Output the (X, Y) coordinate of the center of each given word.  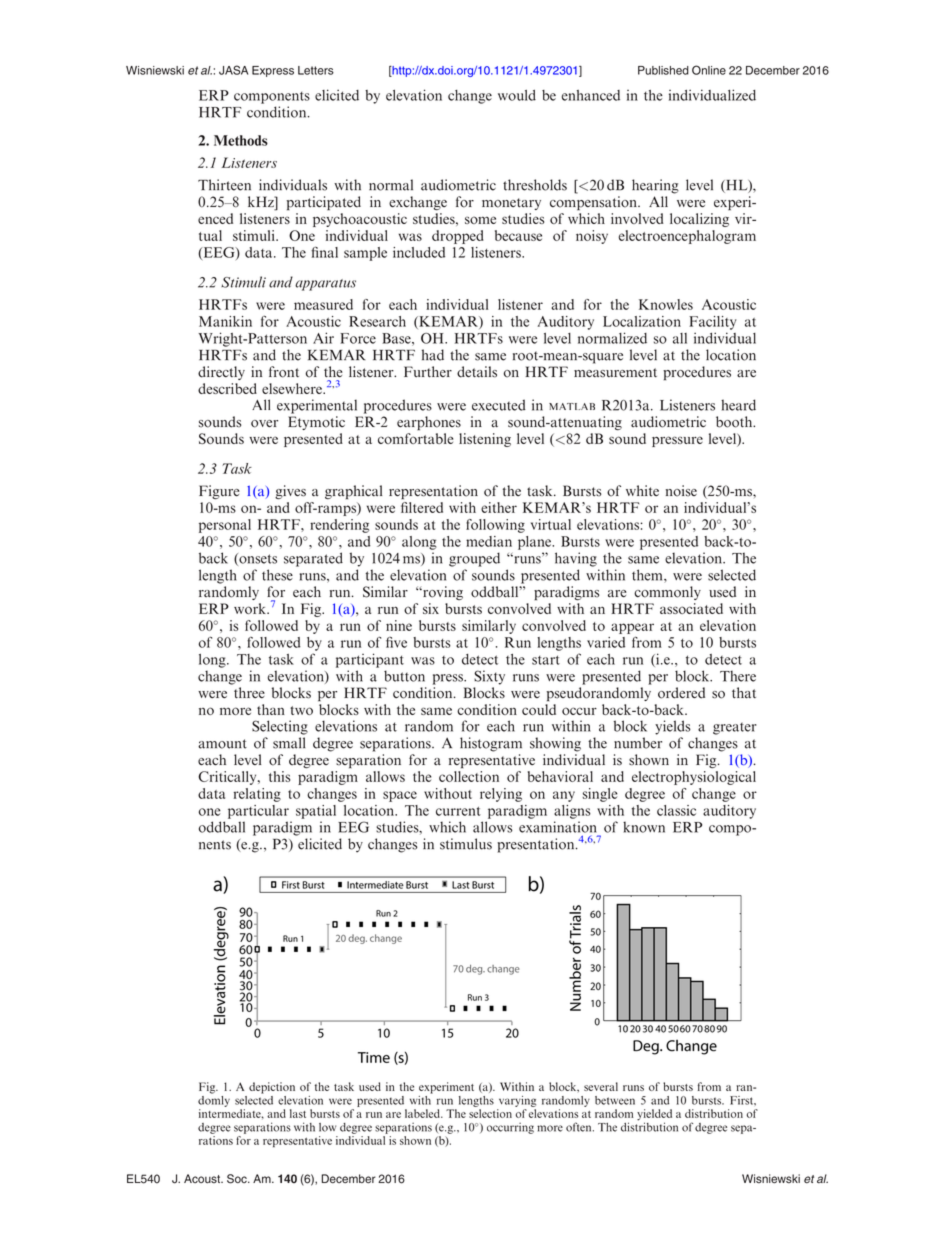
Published (663, 70)
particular (258, 812)
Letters (316, 70)
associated (691, 608)
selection (490, 1113)
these (277, 575)
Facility (713, 323)
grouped (474, 559)
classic (676, 810)
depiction (272, 1088)
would (517, 95)
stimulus (466, 844)
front (284, 372)
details (477, 372)
